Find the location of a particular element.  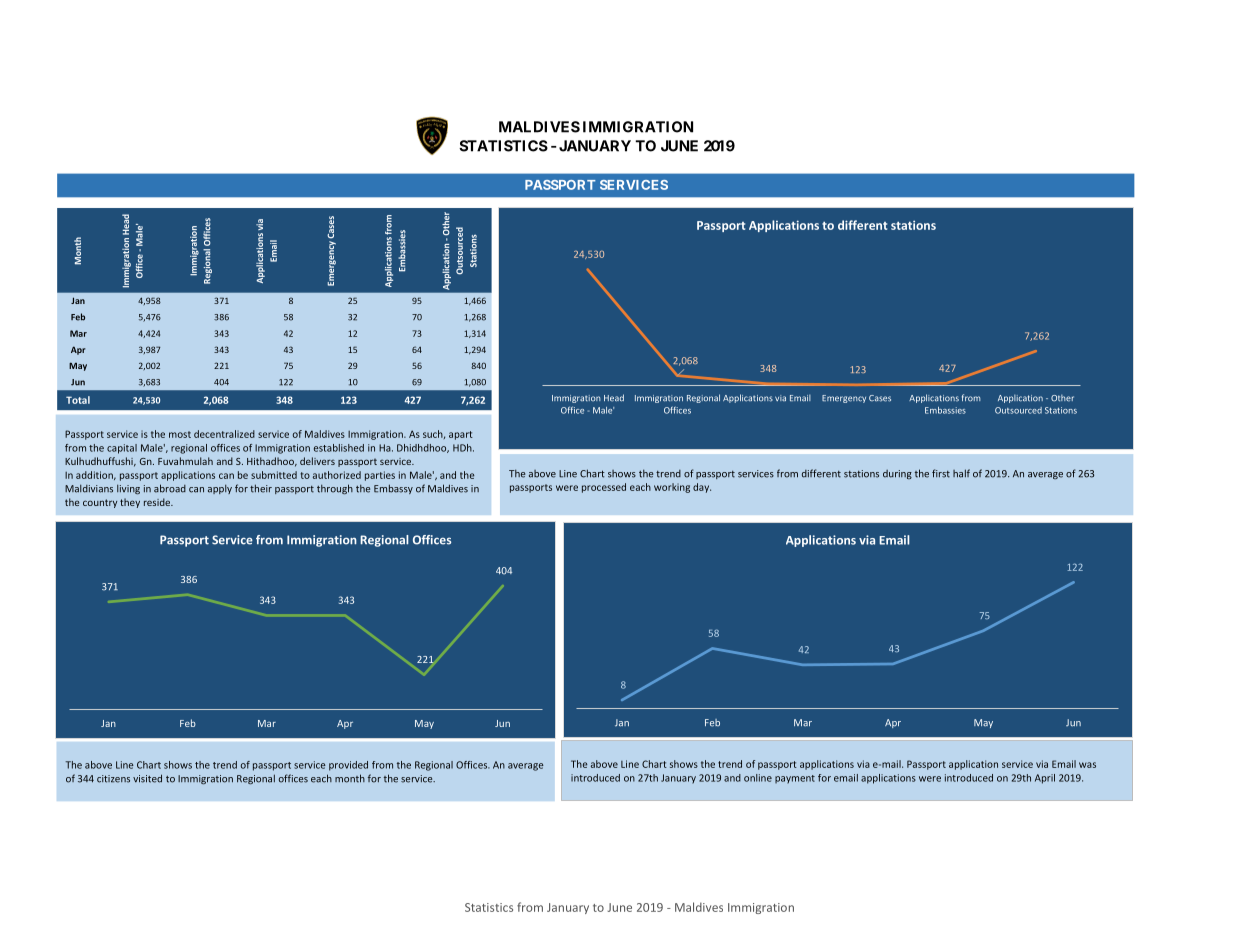

processed is located at coordinates (604, 488).
